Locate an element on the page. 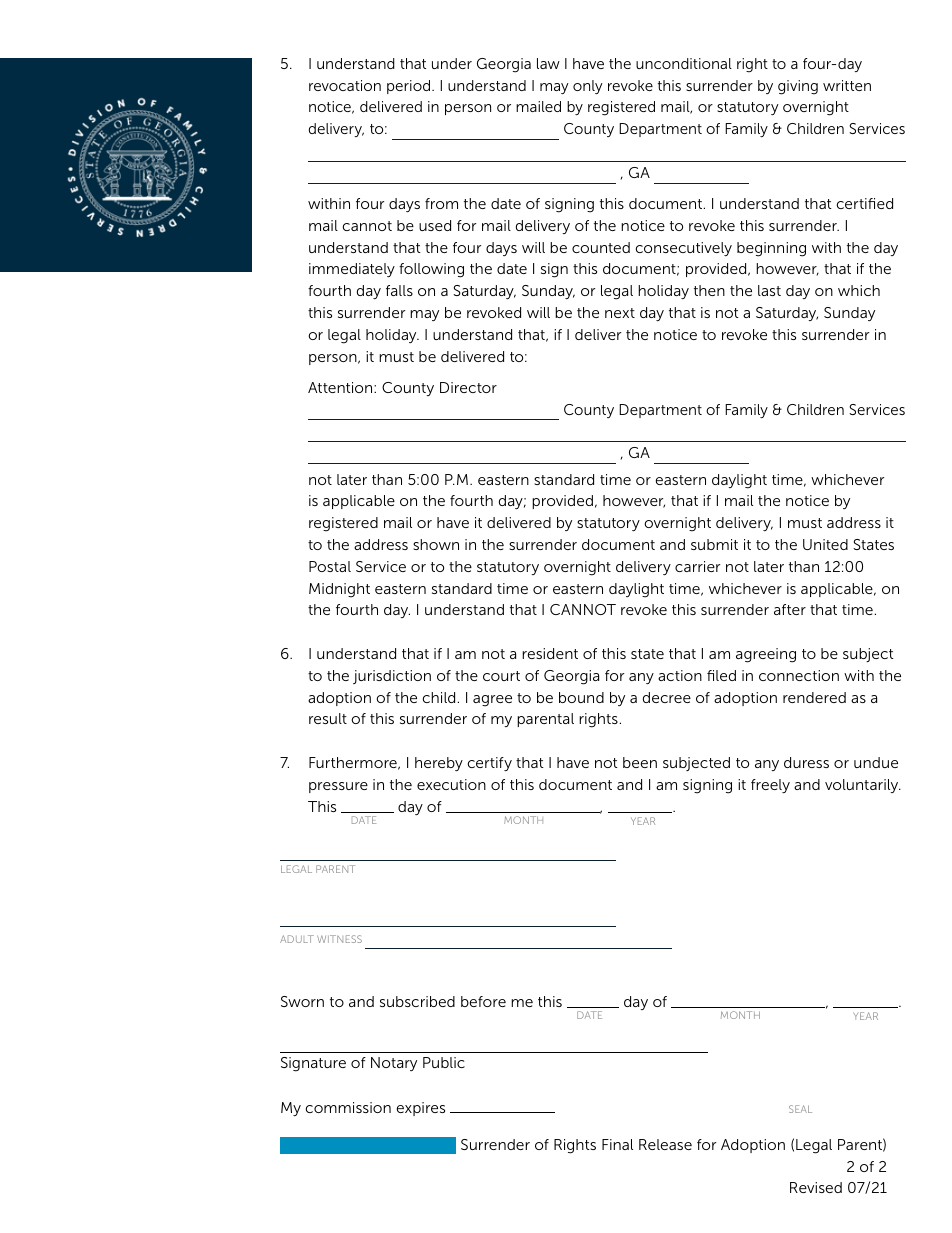 This page has width=952, height=1233. Revised is located at coordinates (816, 1187).
